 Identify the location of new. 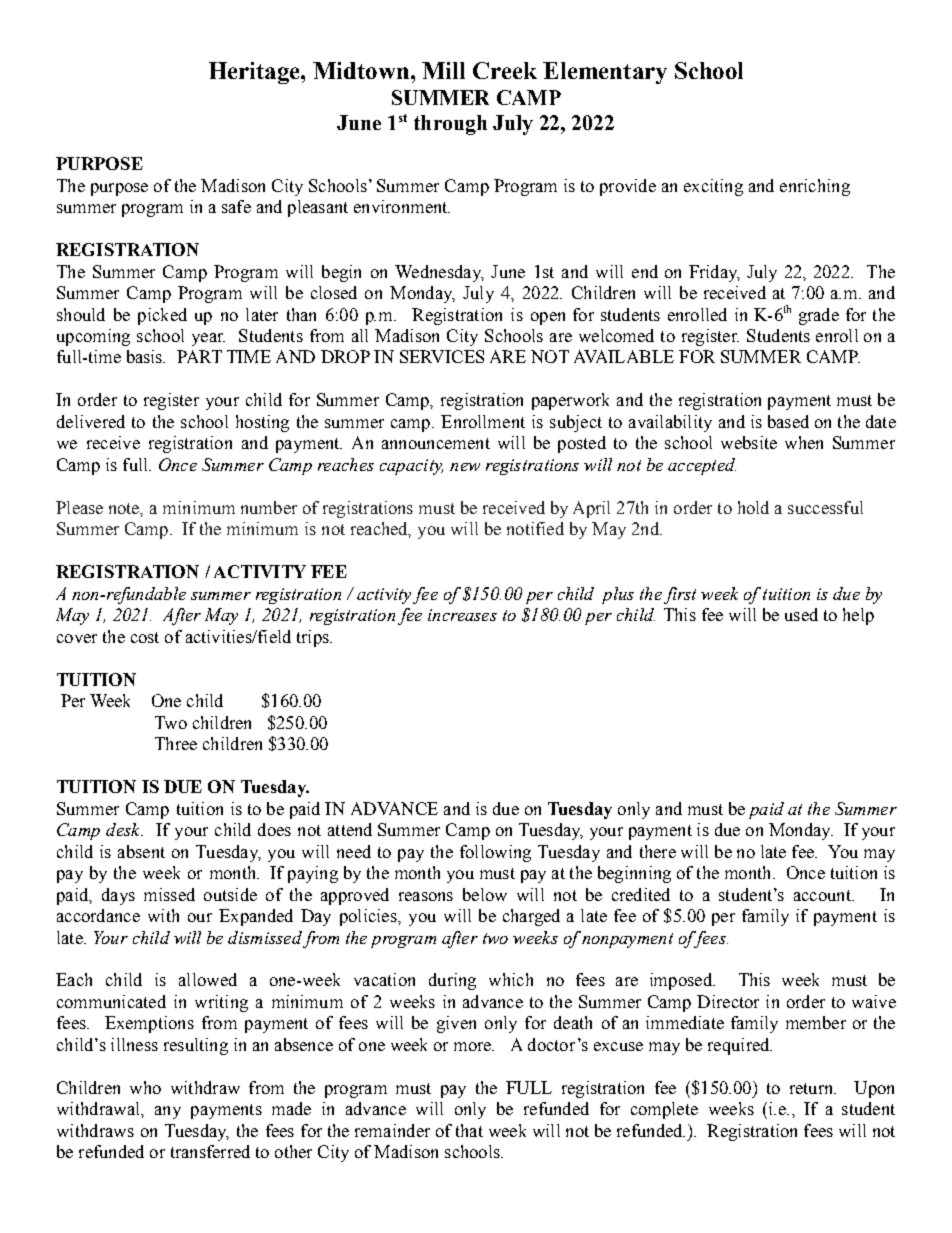
(465, 467).
